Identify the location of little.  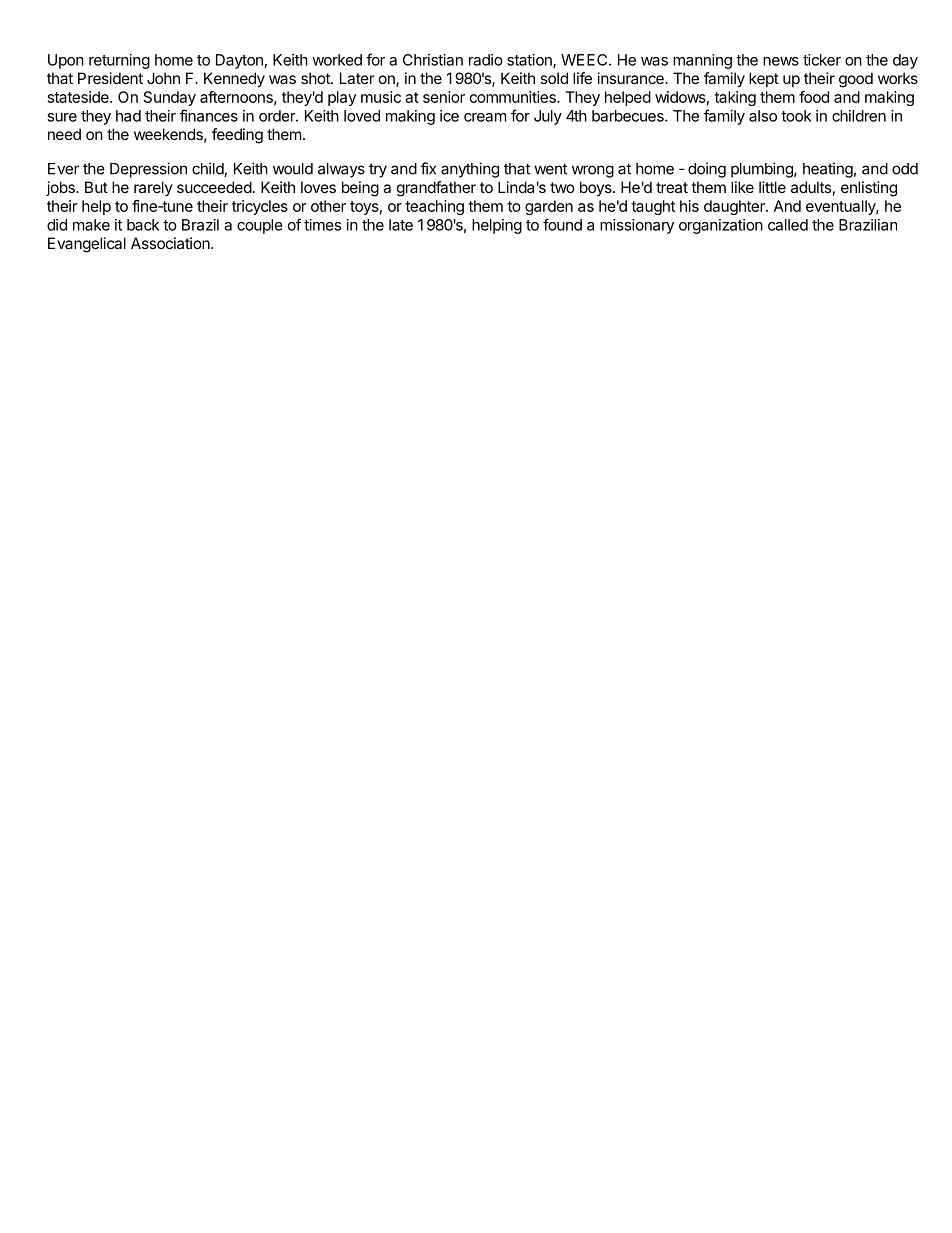
(772, 187).
